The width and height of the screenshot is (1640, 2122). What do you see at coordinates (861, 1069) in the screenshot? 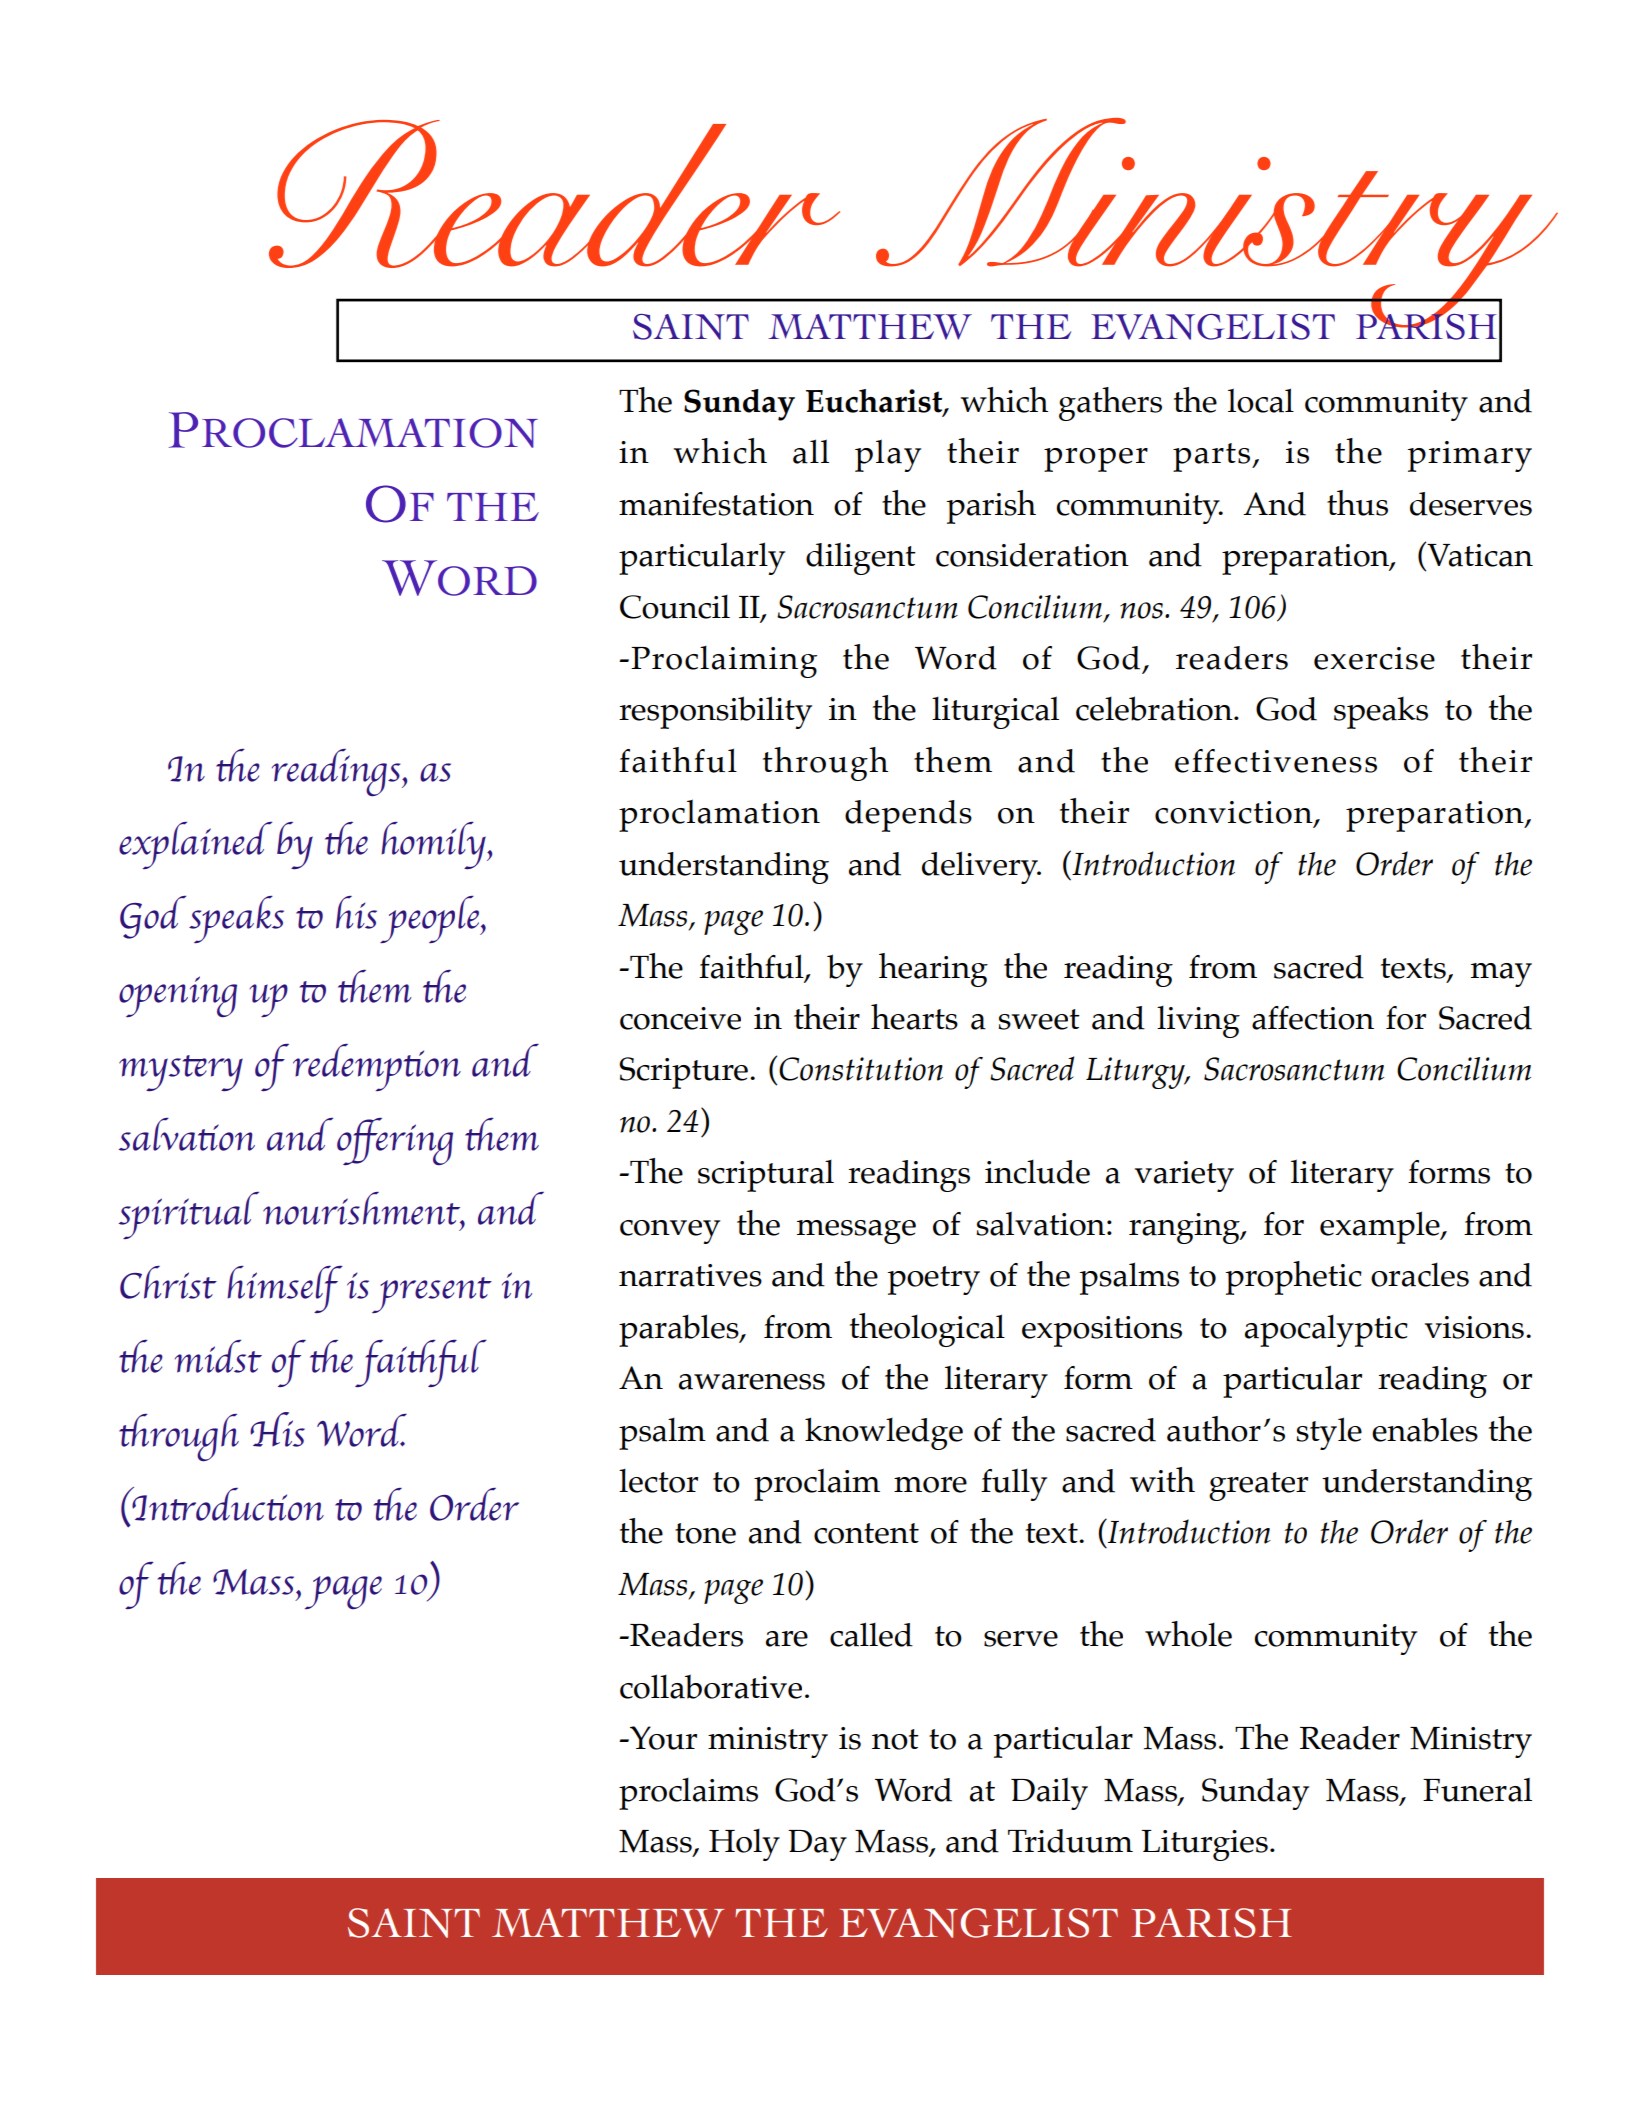
I see `Constitution` at bounding box center [861, 1069].
